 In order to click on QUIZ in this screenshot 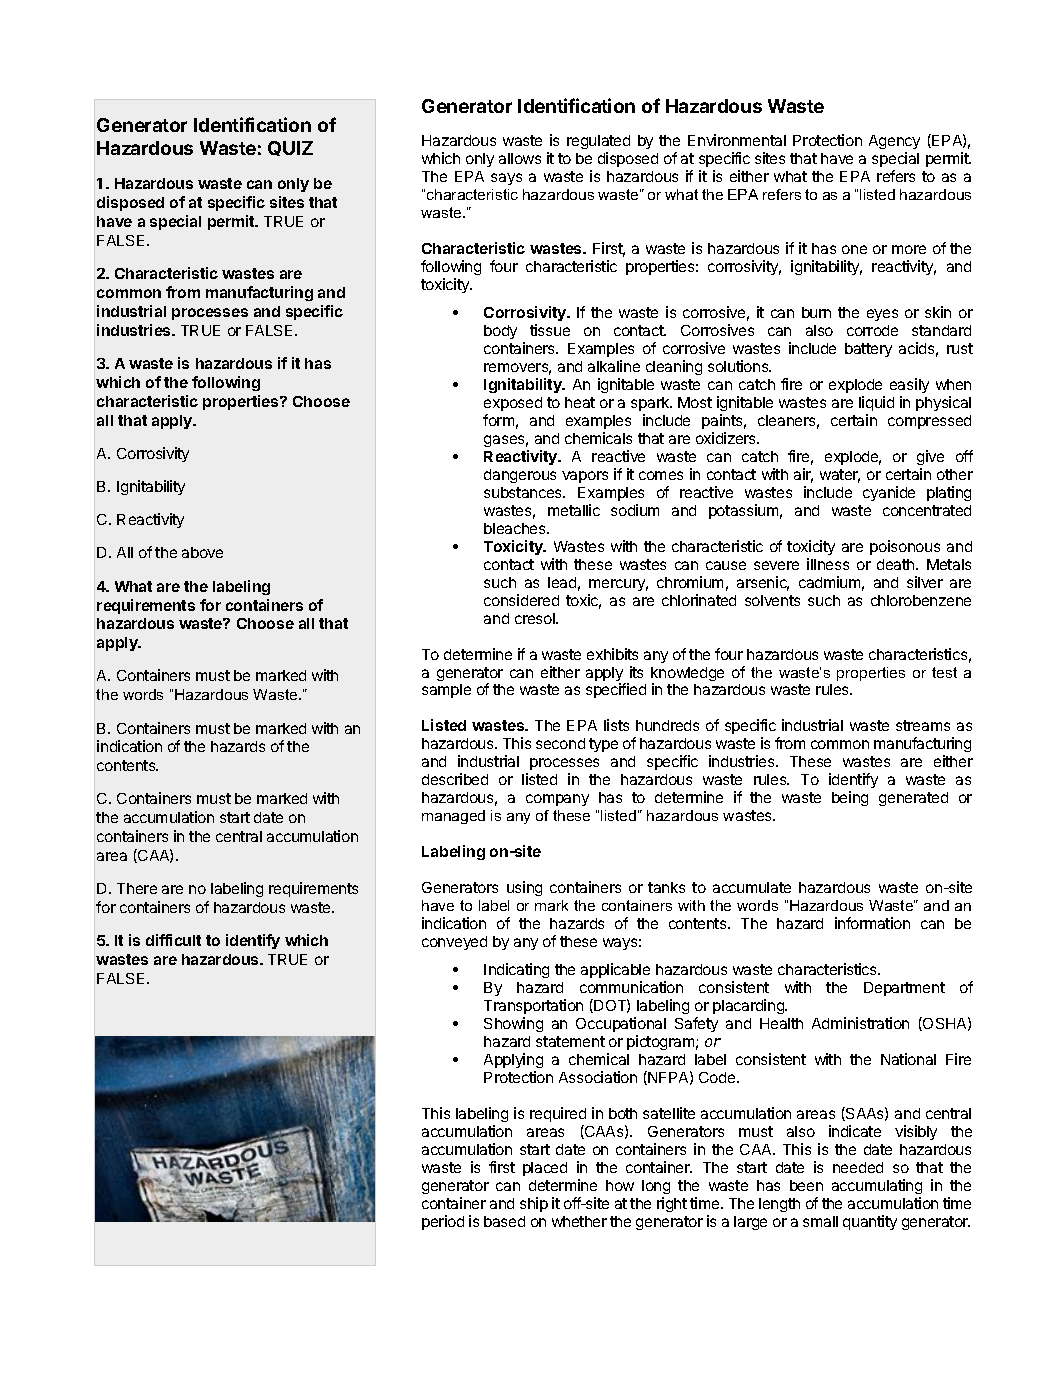, I will do `click(290, 148)`.
